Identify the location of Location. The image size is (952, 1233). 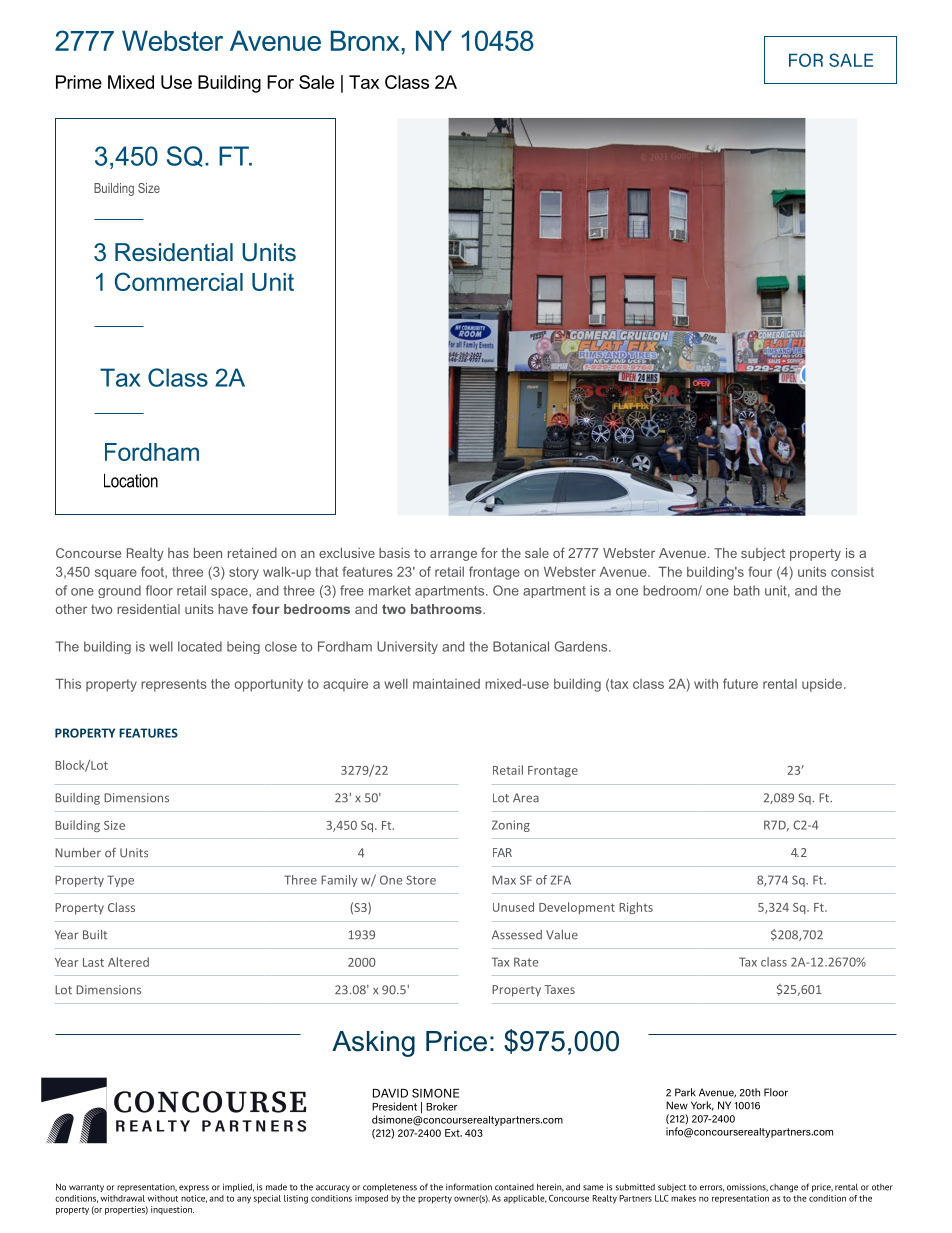
(131, 481).
